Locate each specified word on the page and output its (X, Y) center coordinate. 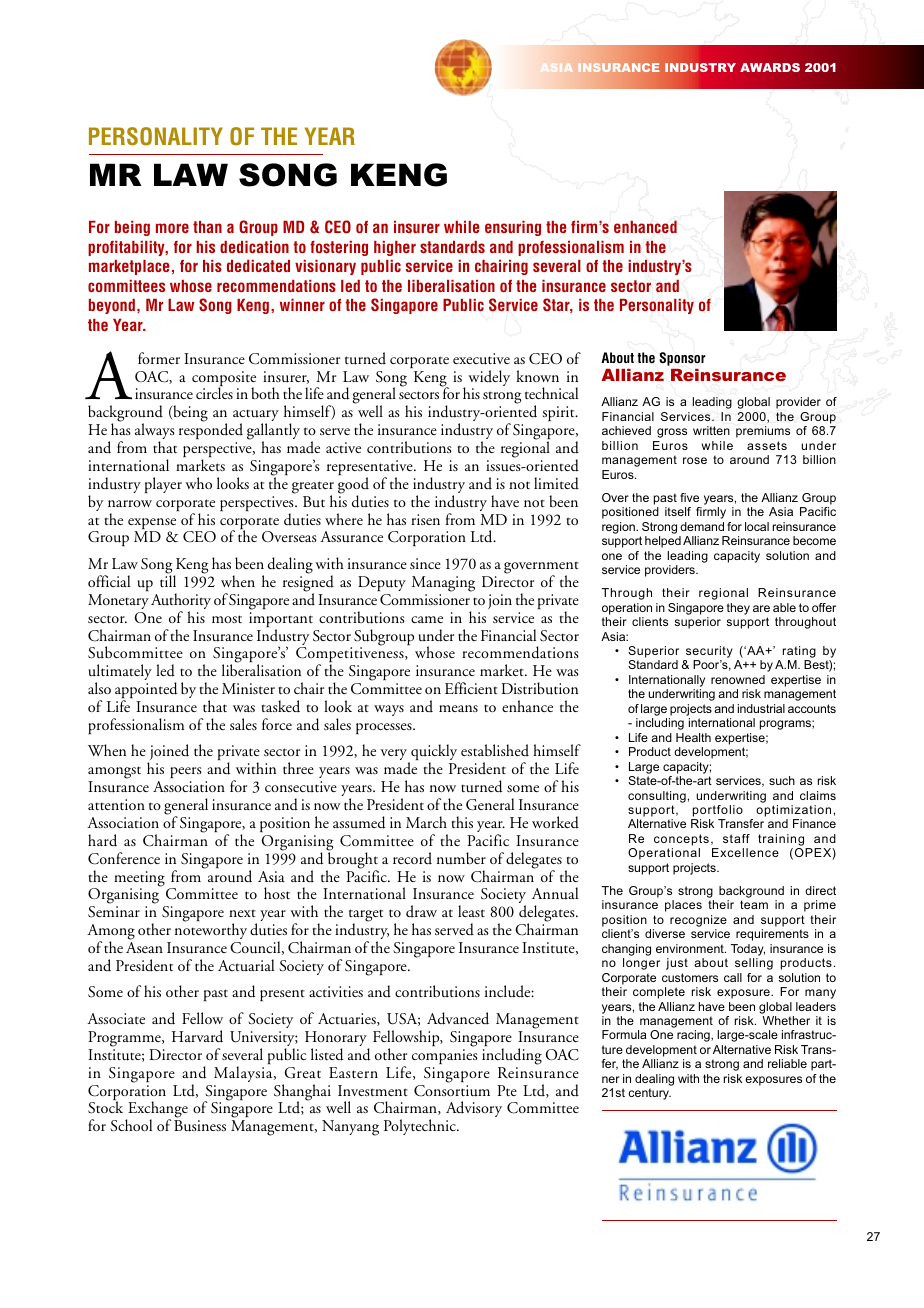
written (711, 430)
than (207, 227)
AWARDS (770, 67)
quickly (433, 754)
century (649, 1094)
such (782, 780)
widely (489, 379)
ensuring (513, 228)
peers (186, 774)
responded (211, 431)
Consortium (452, 1091)
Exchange (157, 1111)
